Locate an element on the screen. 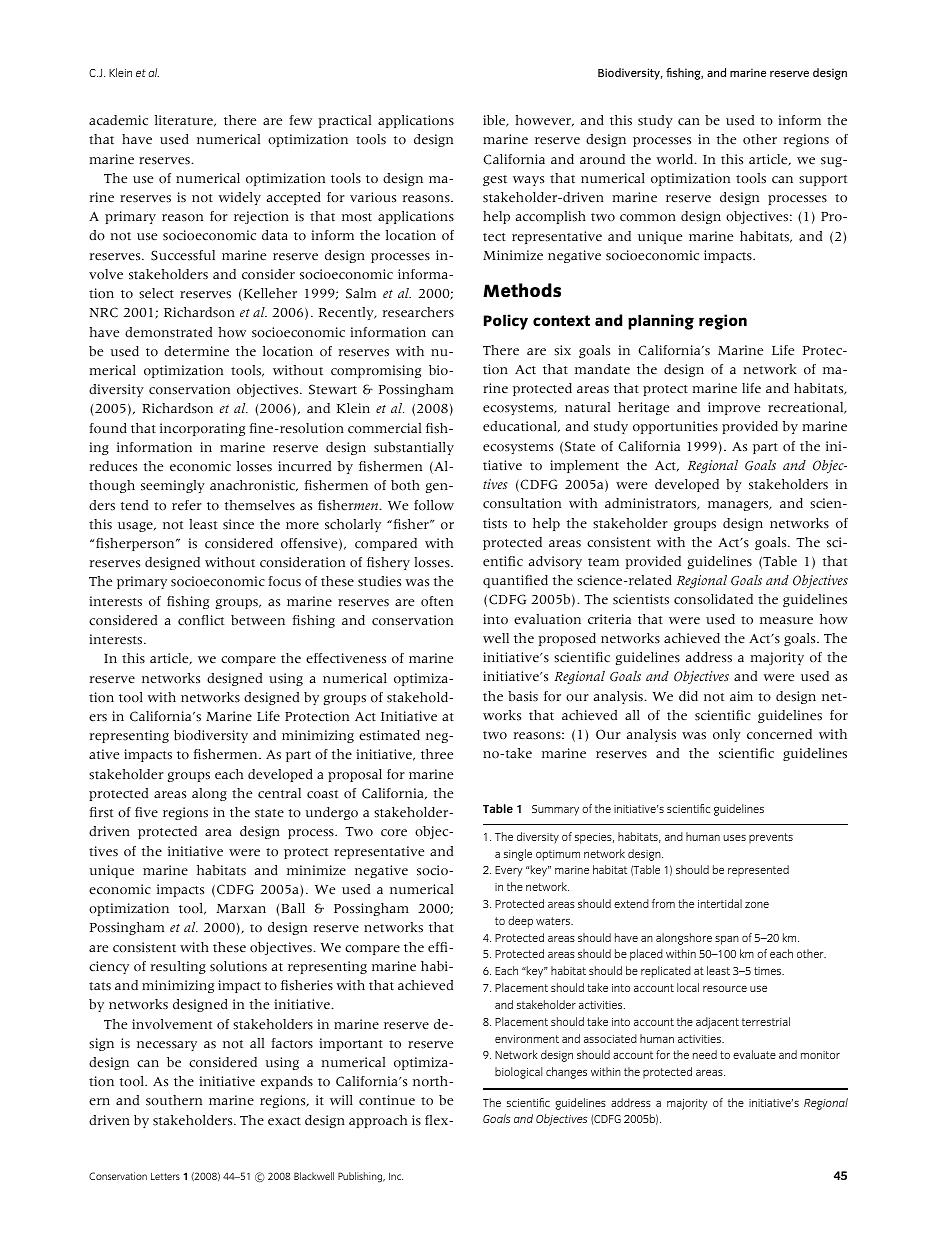 The width and height of the screenshot is (952, 1256). only is located at coordinates (727, 735).
